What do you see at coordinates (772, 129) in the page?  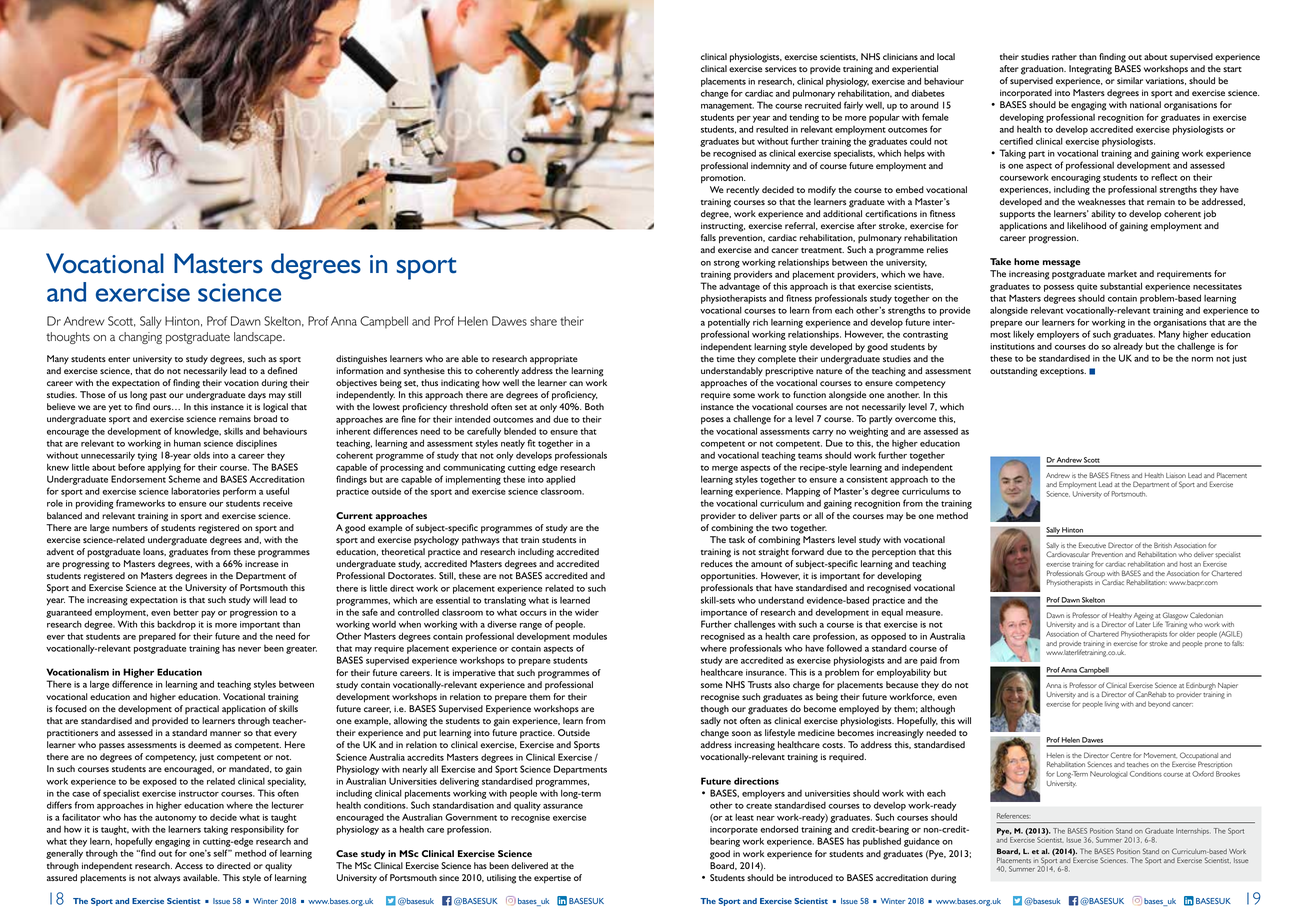 I see `resulted` at bounding box center [772, 129].
